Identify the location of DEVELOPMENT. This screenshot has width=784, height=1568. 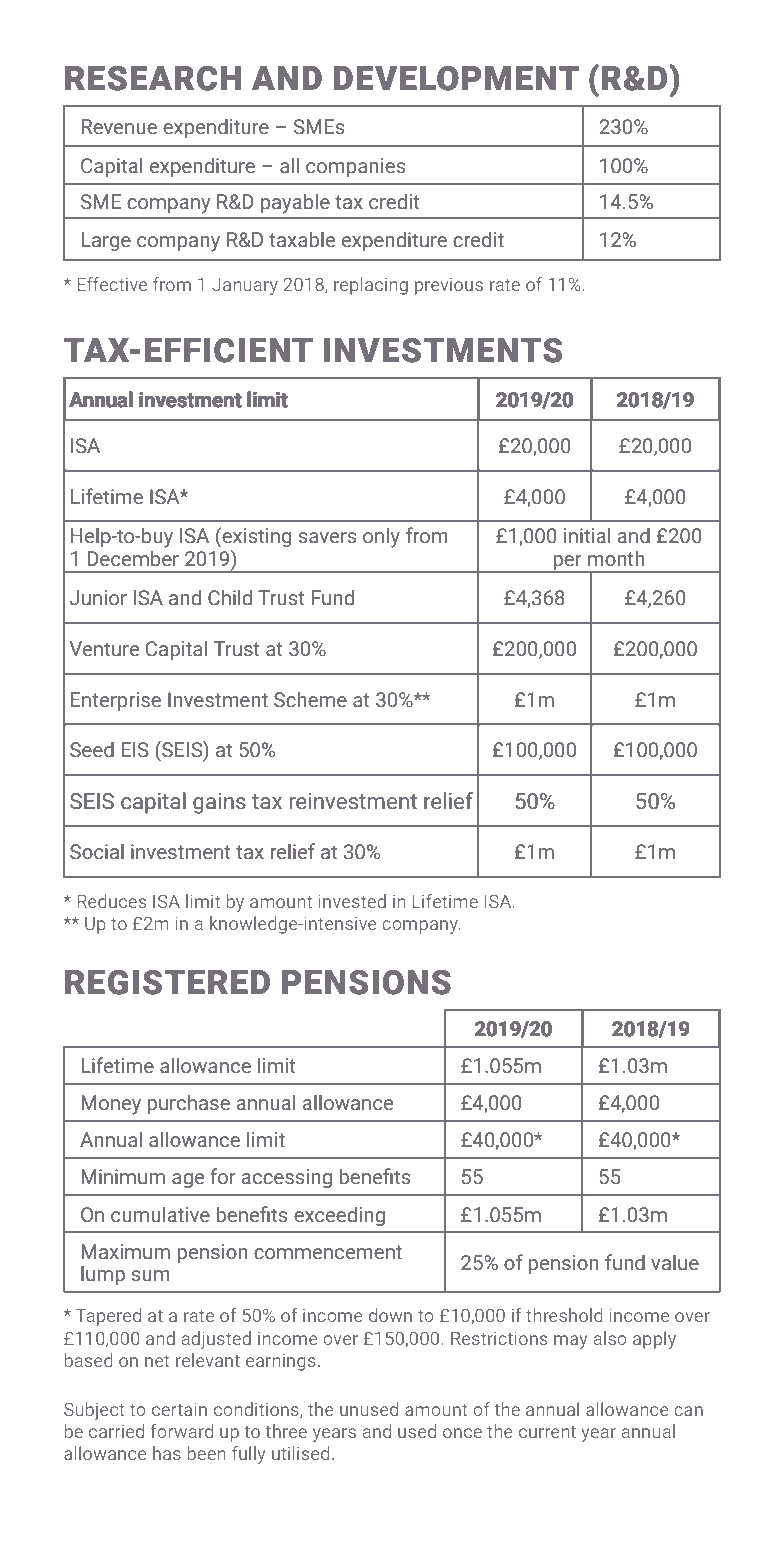
(456, 78).
